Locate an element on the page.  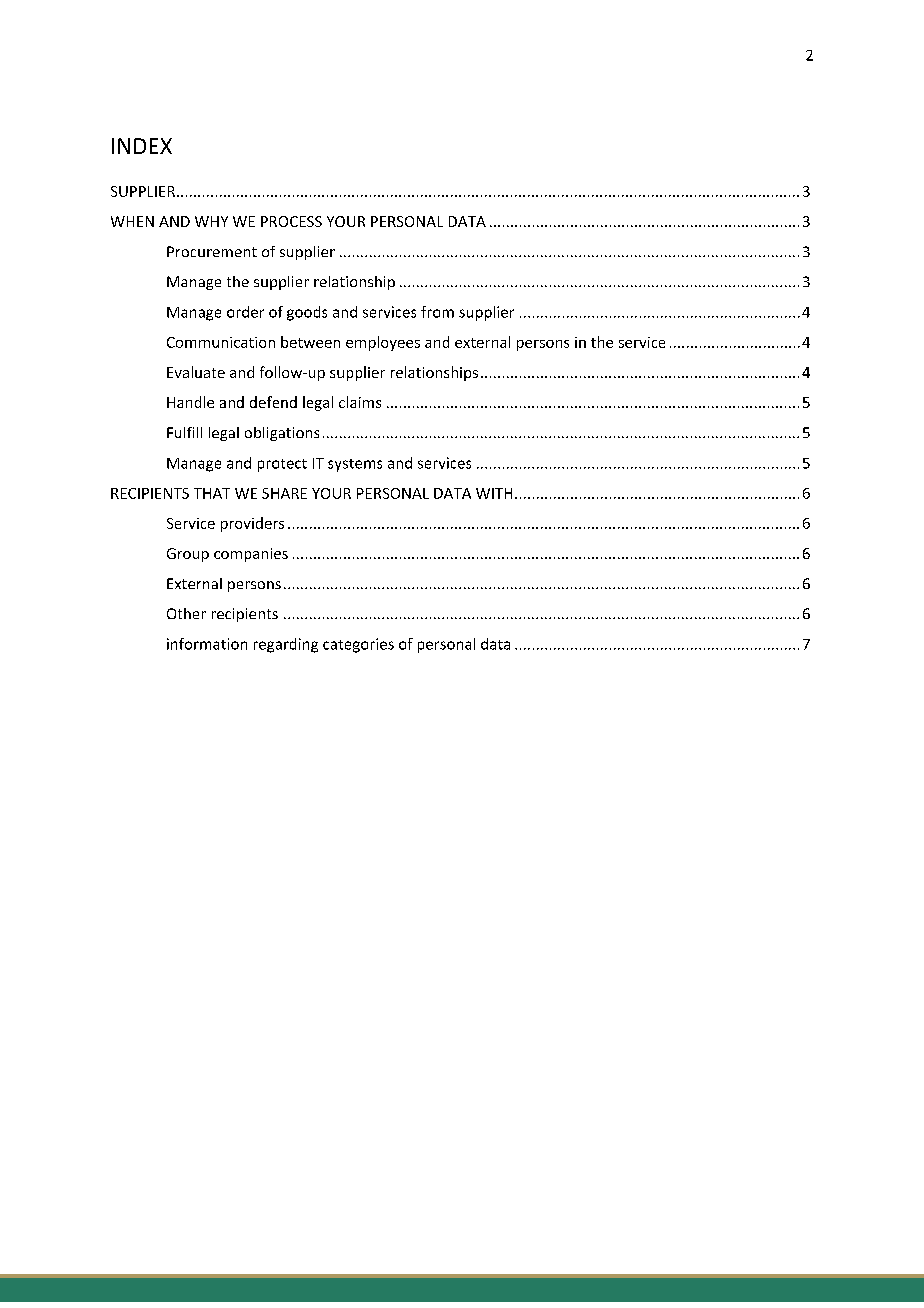
PROCESS is located at coordinates (291, 221).
